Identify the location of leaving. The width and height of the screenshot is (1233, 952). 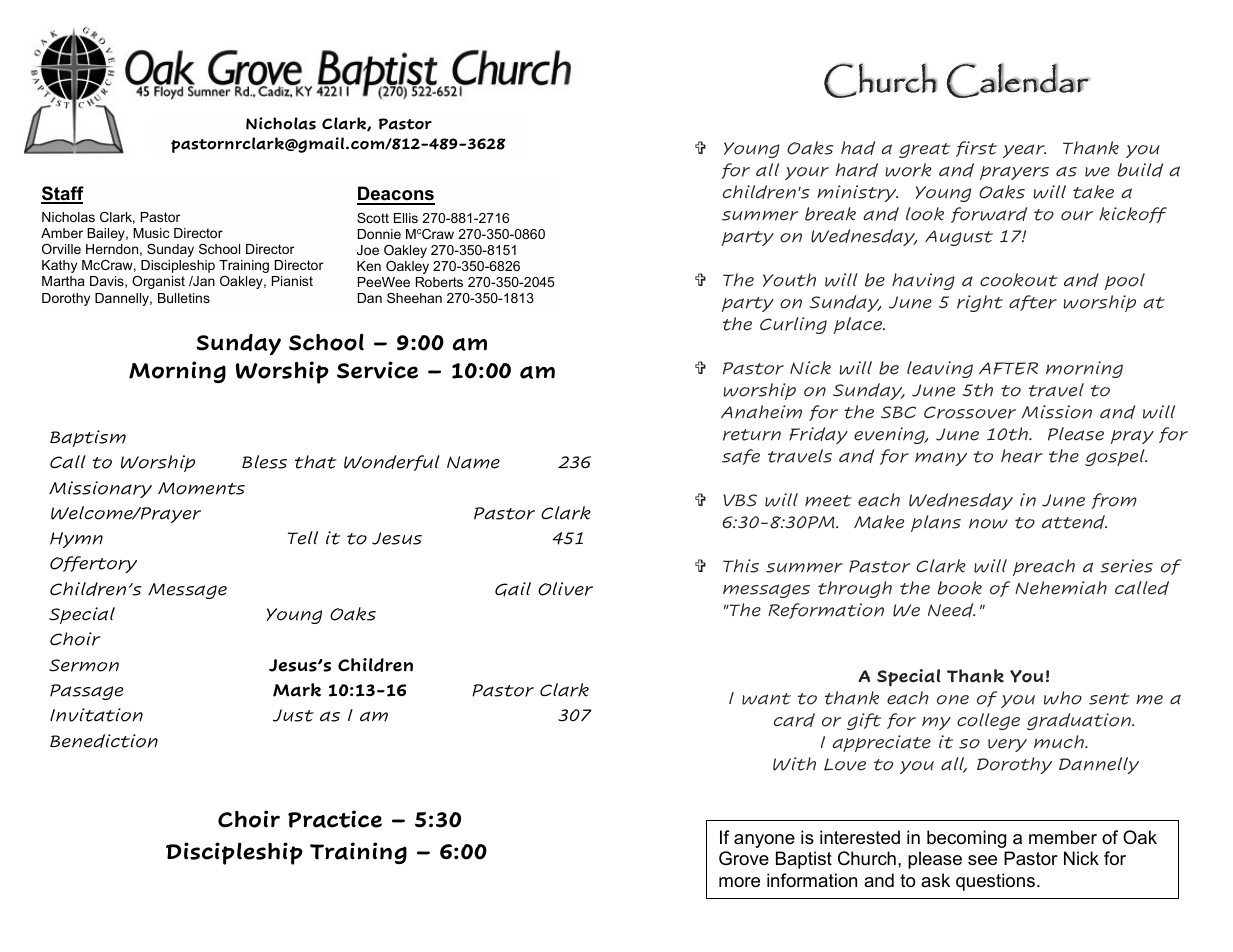
(940, 369).
